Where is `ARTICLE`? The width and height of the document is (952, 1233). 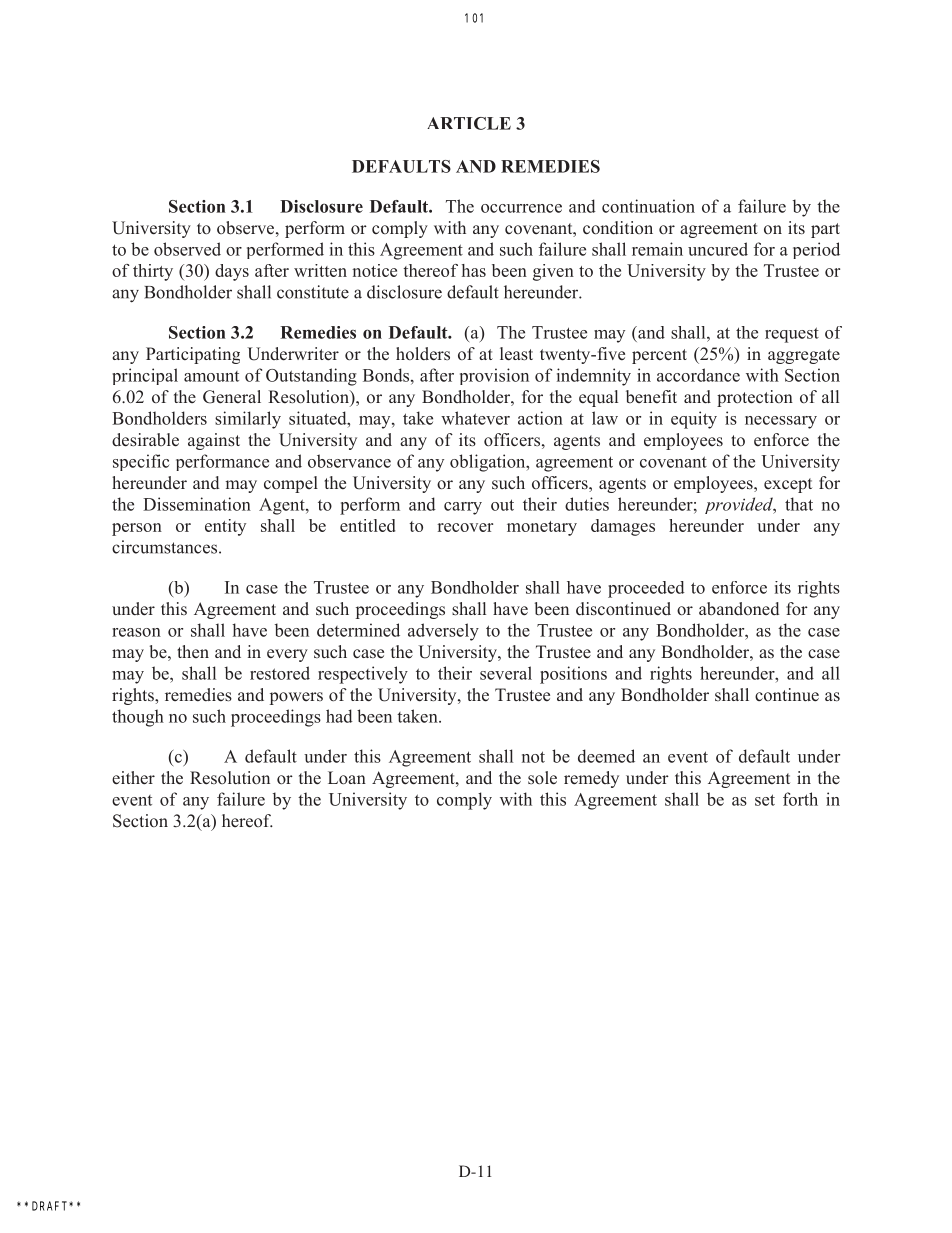
ARTICLE is located at coordinates (469, 123).
